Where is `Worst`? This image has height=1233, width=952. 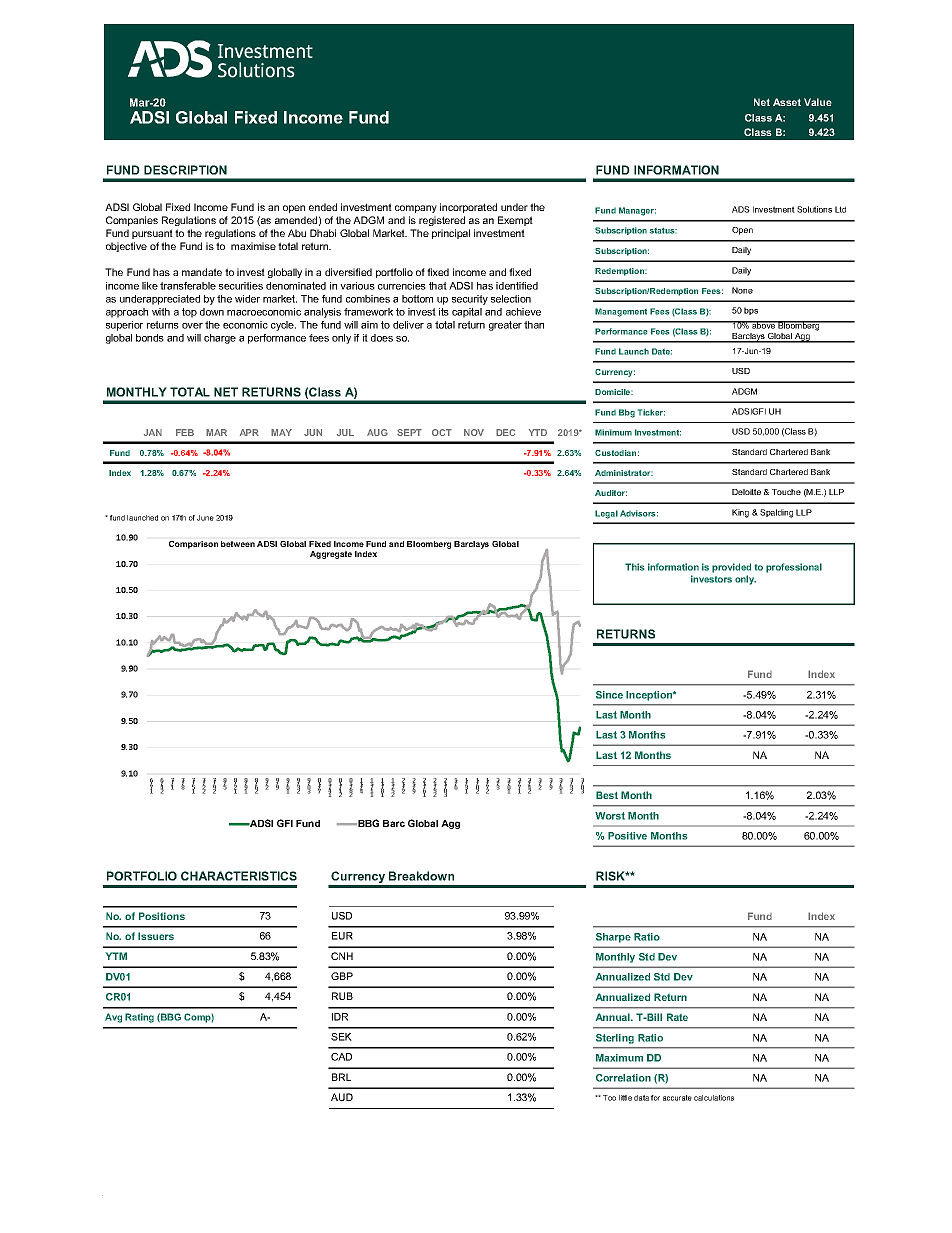
Worst is located at coordinates (610, 816).
